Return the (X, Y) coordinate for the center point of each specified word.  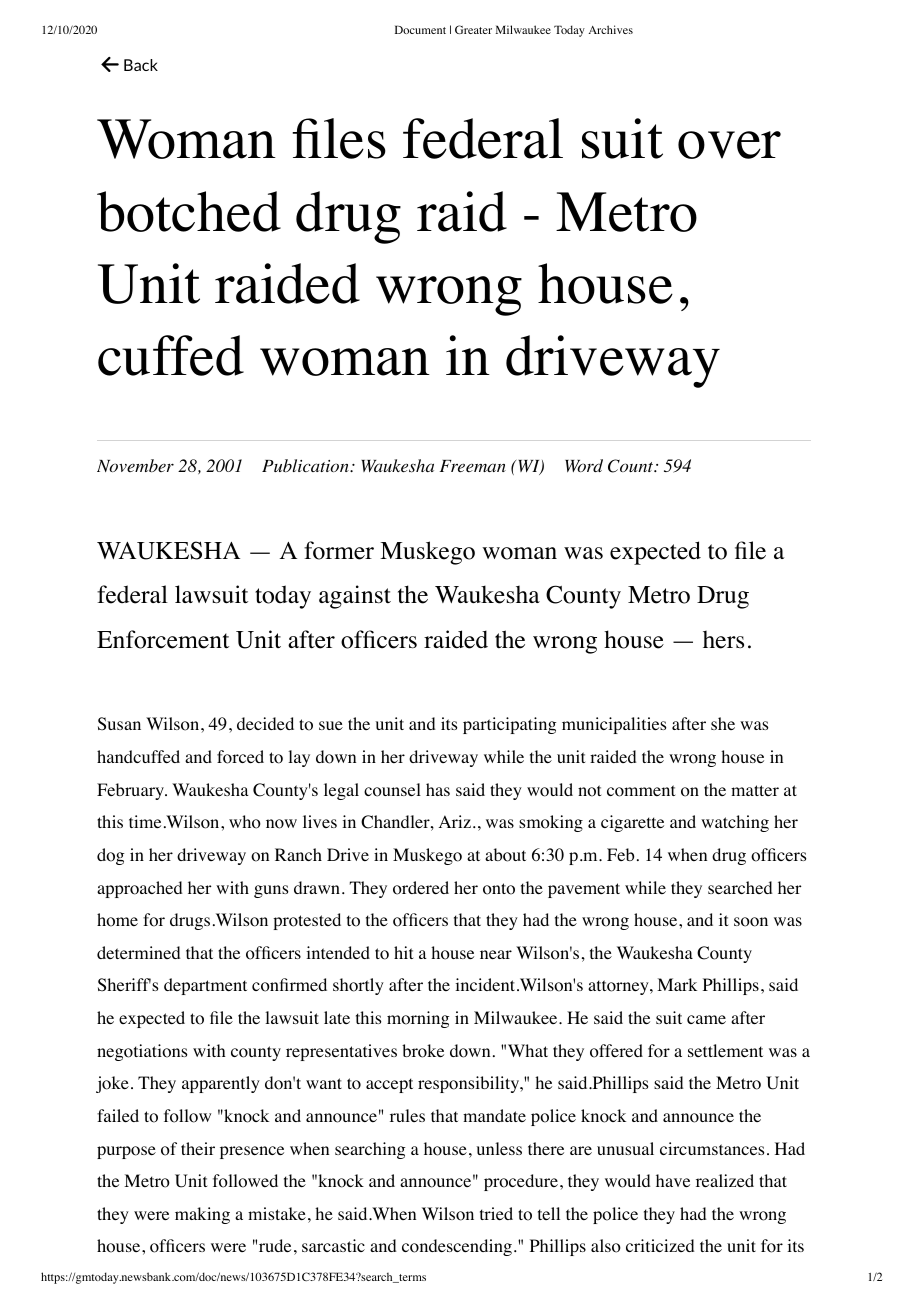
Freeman (473, 466)
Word (584, 465)
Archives (611, 29)
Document (420, 29)
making (202, 1215)
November (135, 465)
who (245, 822)
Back (141, 65)
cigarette (632, 823)
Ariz (455, 821)
